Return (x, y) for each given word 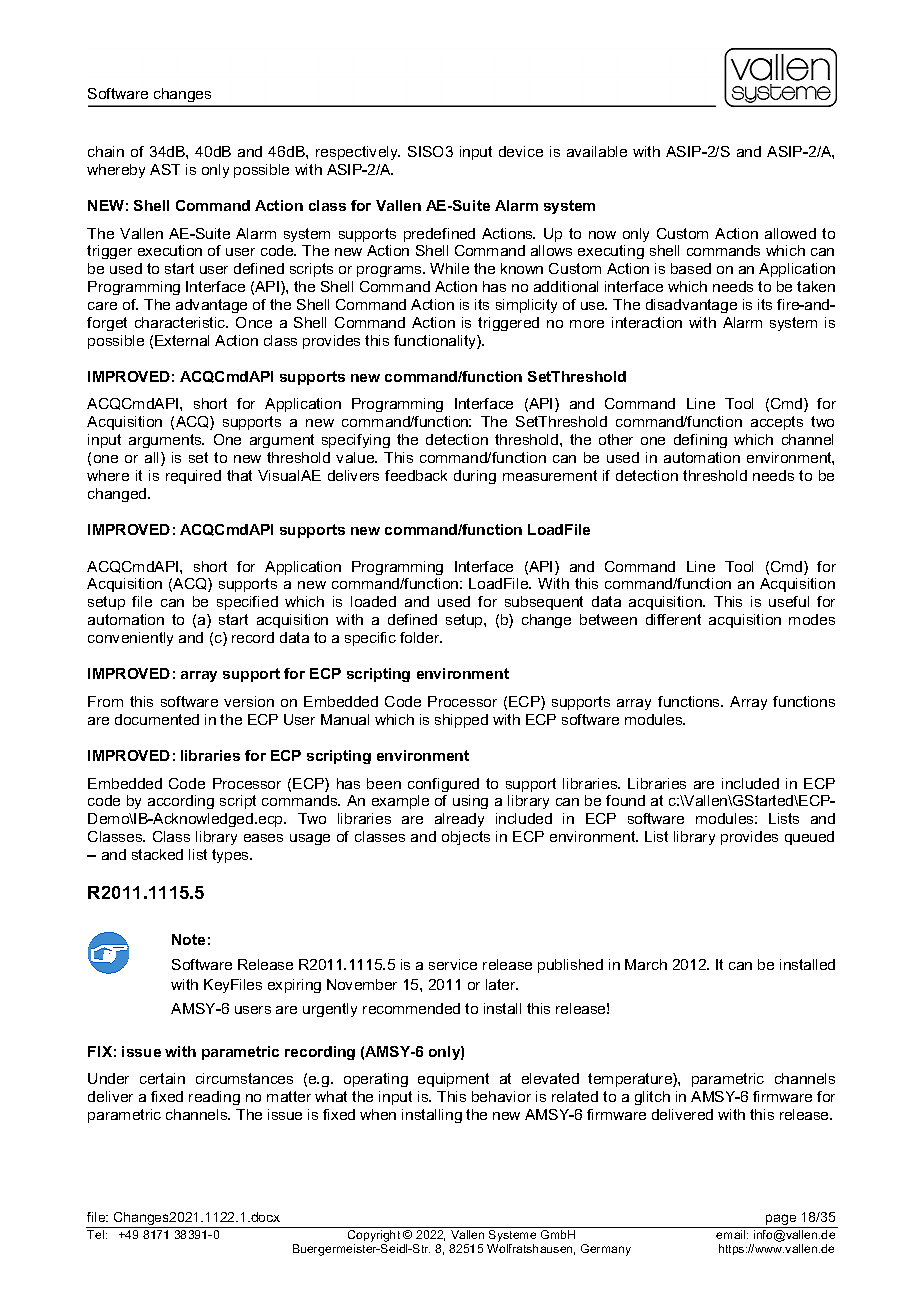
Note (188, 939)
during (475, 477)
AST (165, 169)
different (673, 619)
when (378, 1114)
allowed (790, 233)
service (453, 964)
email (732, 1234)
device (521, 151)
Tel (95, 1234)
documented (157, 719)
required (193, 477)
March (646, 964)
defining (700, 441)
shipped (461, 721)
